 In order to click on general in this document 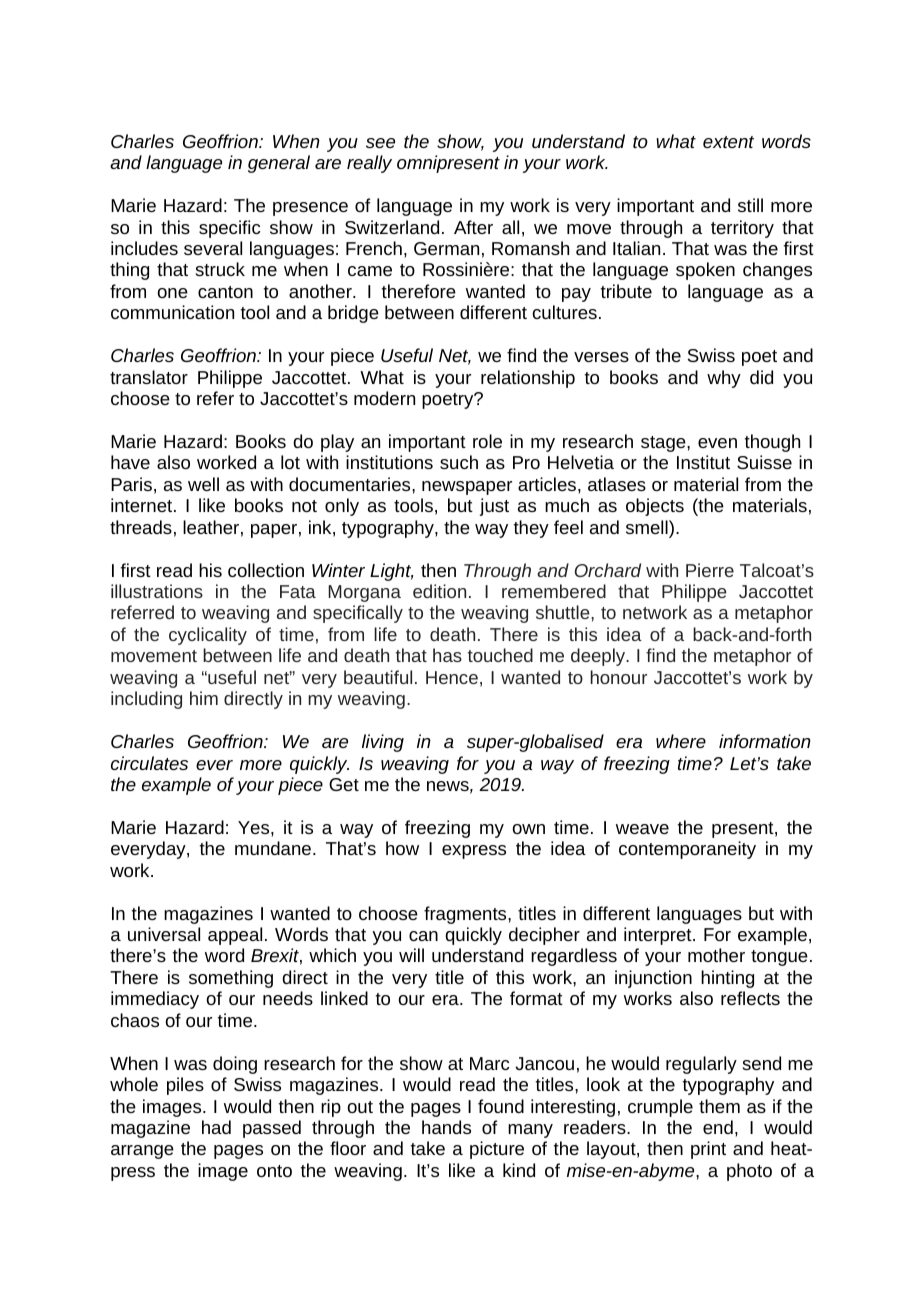, I will do `click(279, 164)`.
